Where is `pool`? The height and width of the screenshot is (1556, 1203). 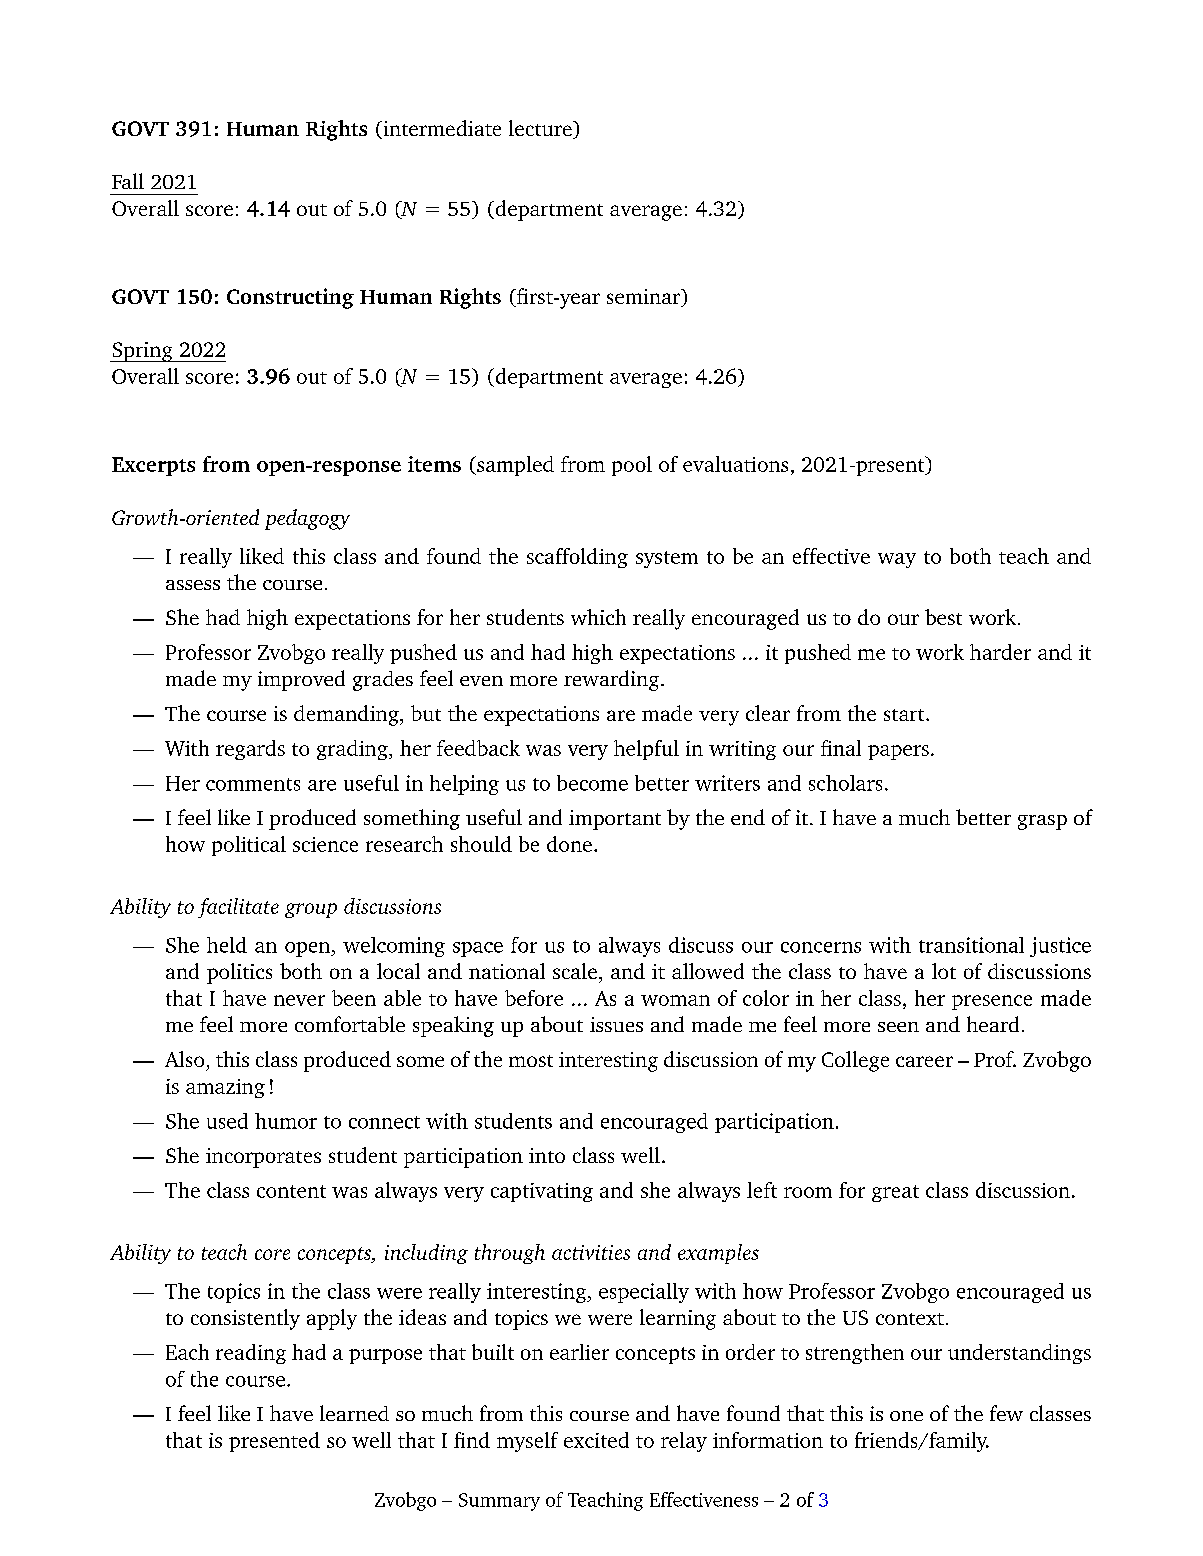
pool is located at coordinates (632, 466).
